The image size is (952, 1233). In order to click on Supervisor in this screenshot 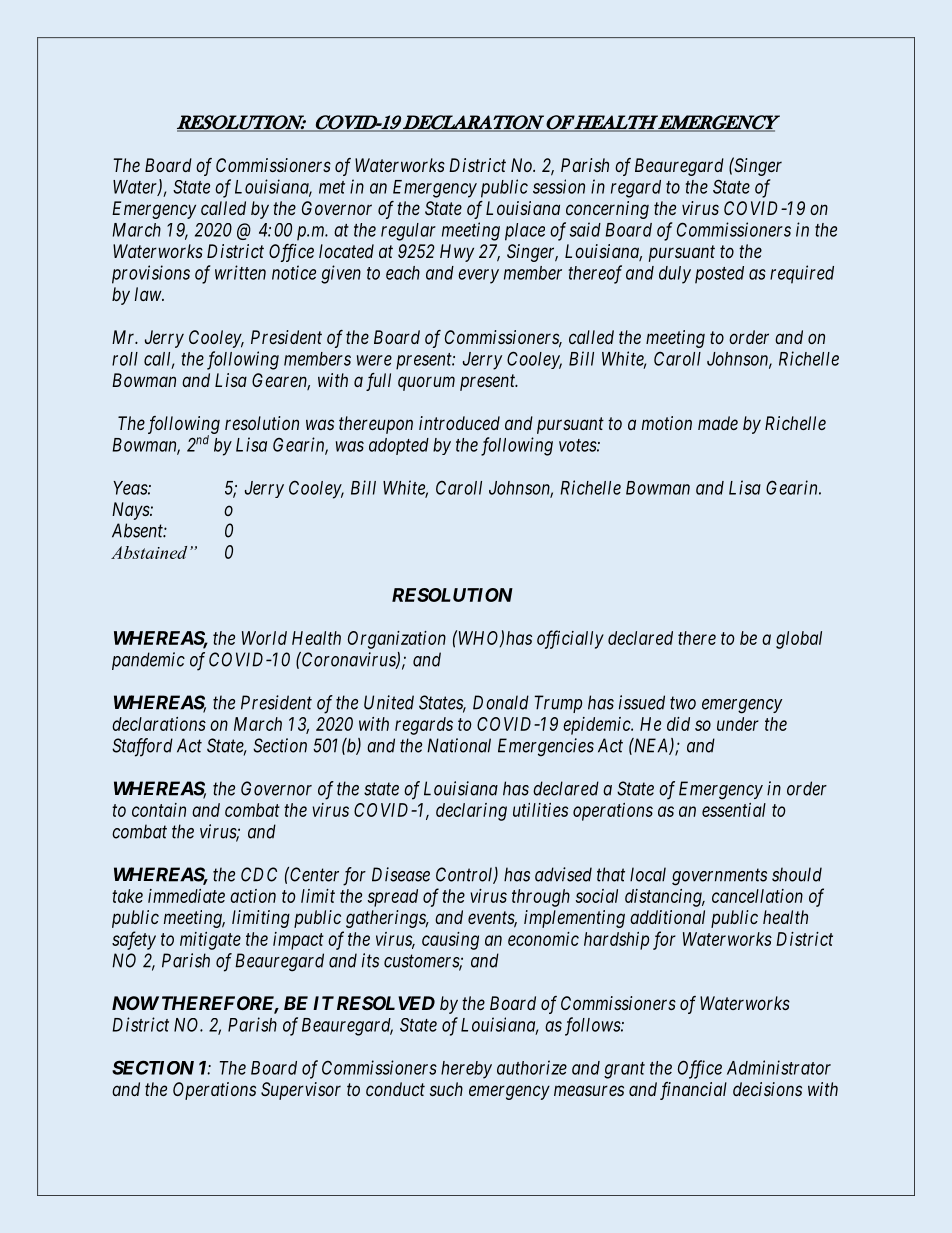, I will do `click(301, 1091)`.
